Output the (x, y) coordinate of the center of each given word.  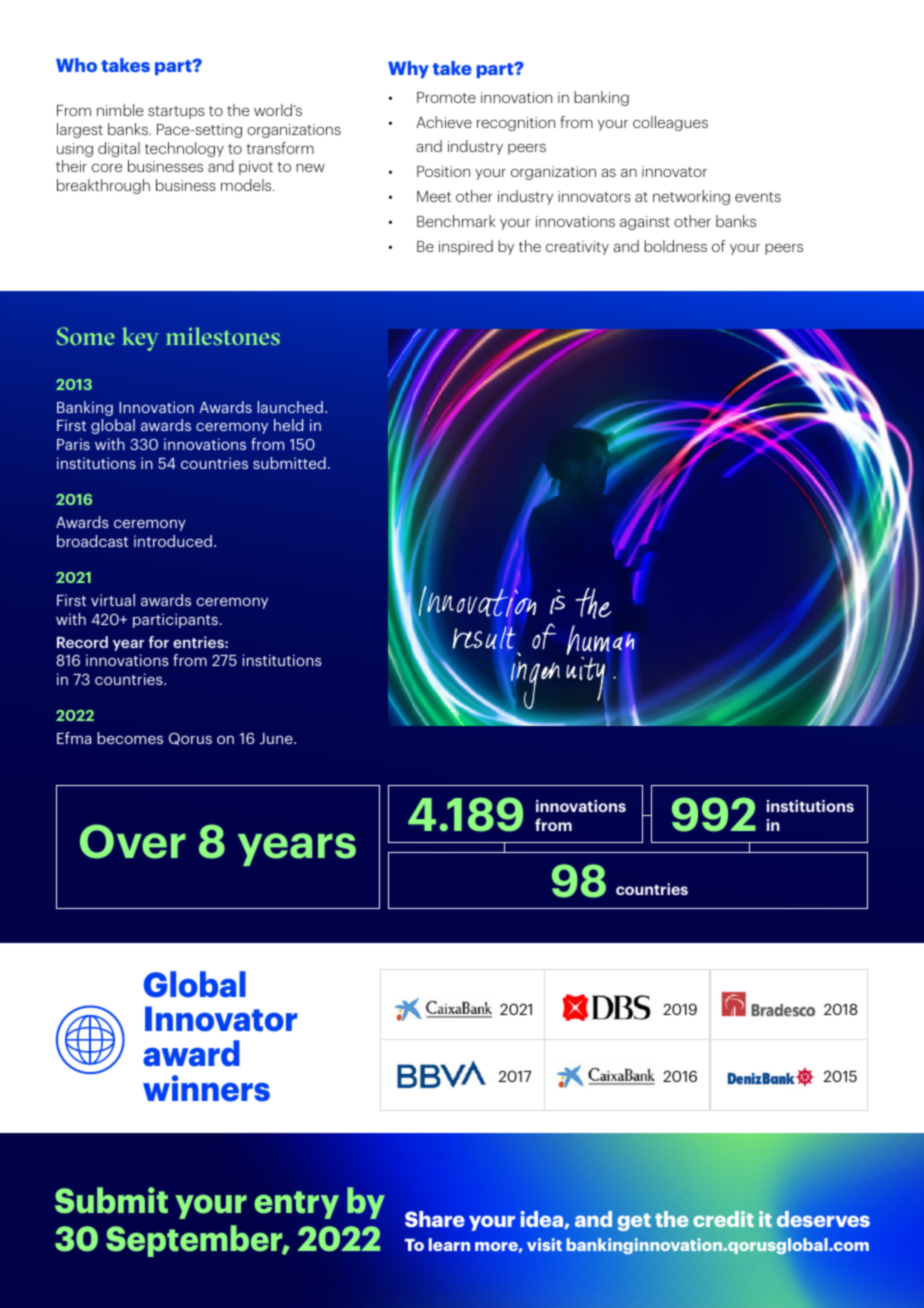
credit (723, 1219)
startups (176, 112)
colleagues (670, 123)
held (288, 425)
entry (296, 1205)
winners (206, 1088)
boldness (675, 246)
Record (82, 642)
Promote (446, 97)
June (277, 738)
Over (133, 841)
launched (290, 407)
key (140, 339)
